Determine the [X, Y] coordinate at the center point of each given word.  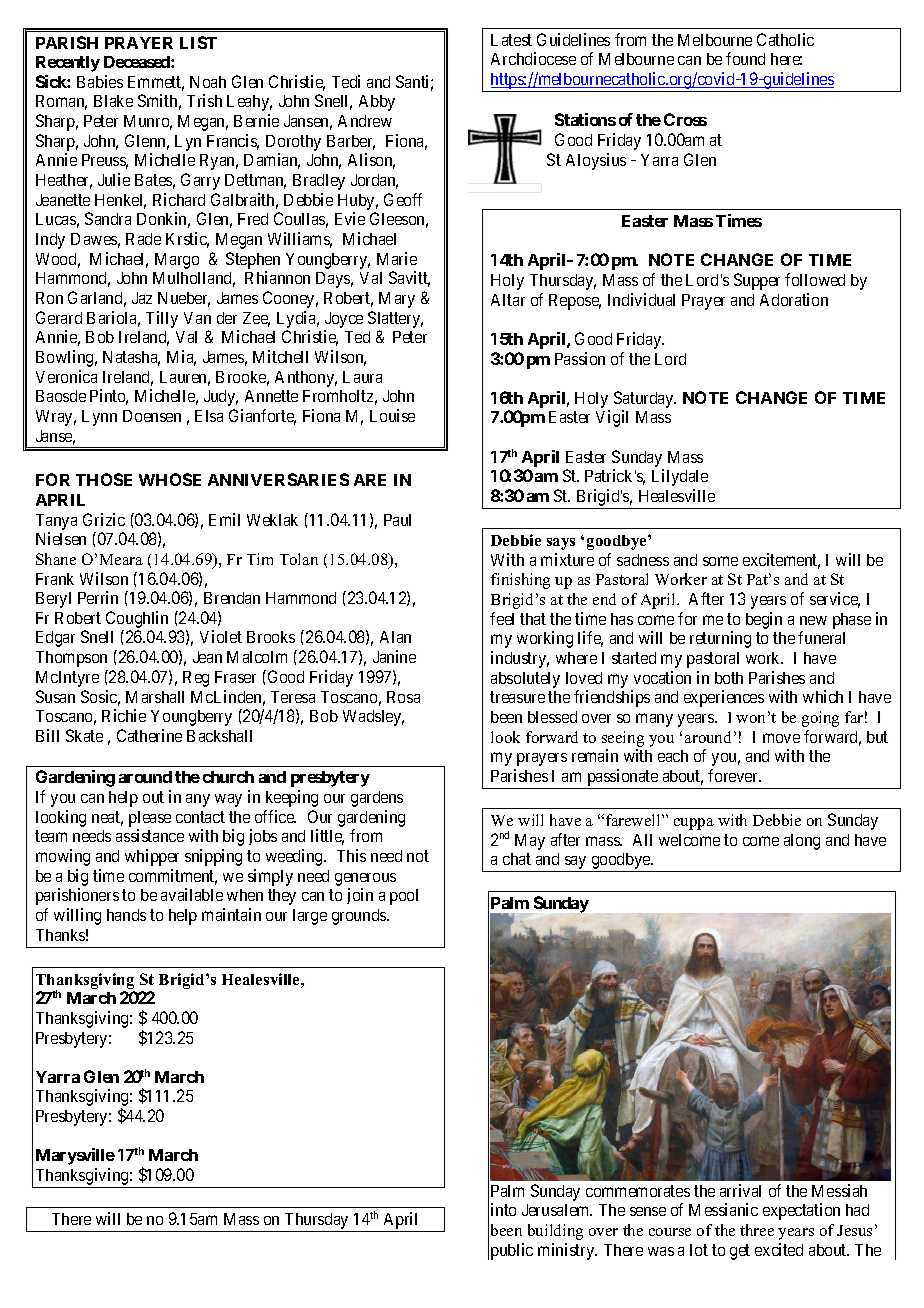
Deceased [138, 62]
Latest [511, 40]
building [555, 1232]
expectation [801, 1211]
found [745, 58]
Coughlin [137, 621]
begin [764, 620]
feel [502, 618]
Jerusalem [557, 1210]
